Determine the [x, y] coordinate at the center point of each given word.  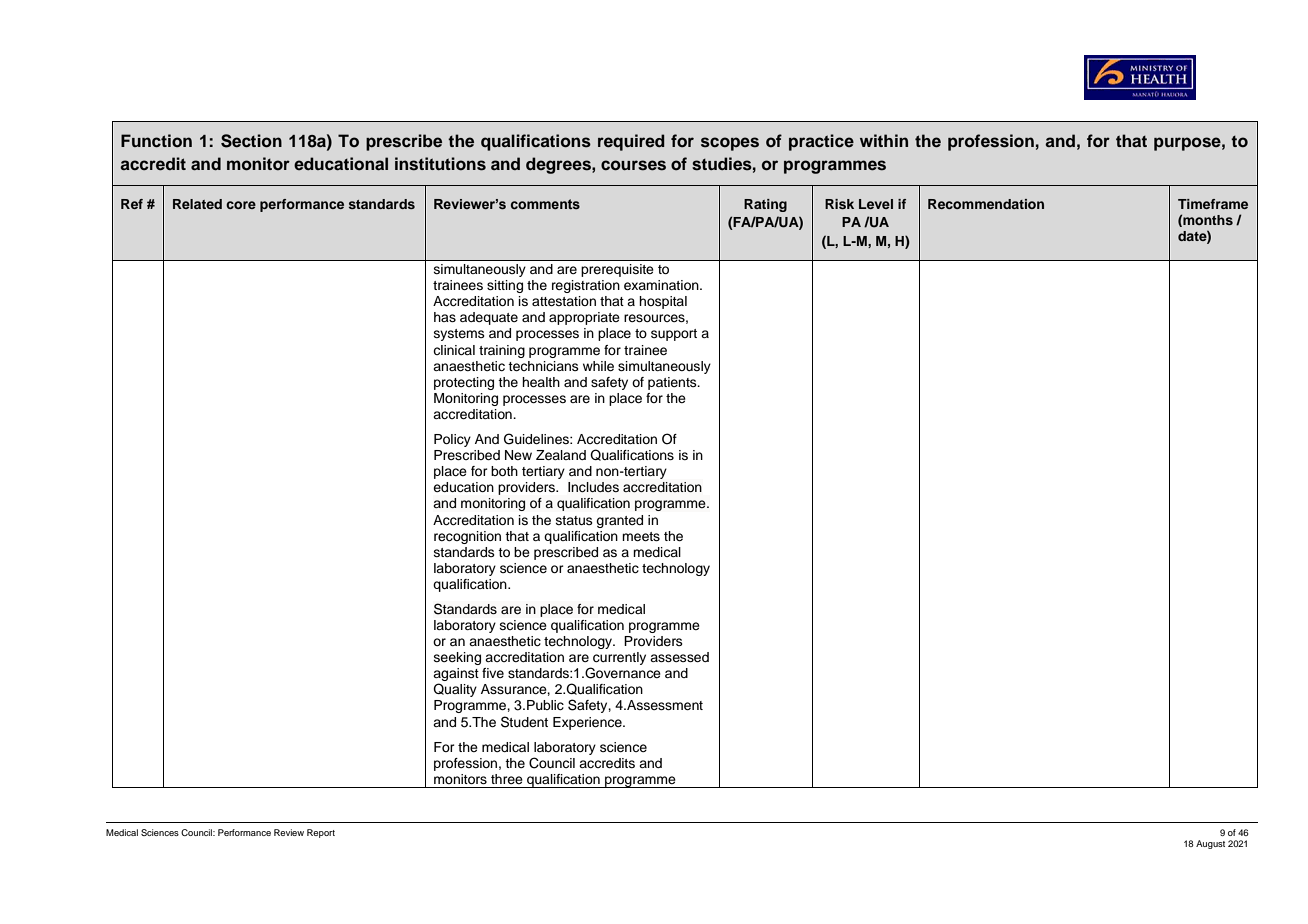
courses [633, 165]
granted [620, 521]
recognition [467, 537]
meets [641, 536]
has [445, 317]
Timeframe [1213, 204]
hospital [663, 302]
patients [673, 383]
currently [618, 660]
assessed [679, 657]
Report [321, 833]
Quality [455, 690]
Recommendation [986, 204]
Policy [452, 440]
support [674, 335]
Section [251, 141]
